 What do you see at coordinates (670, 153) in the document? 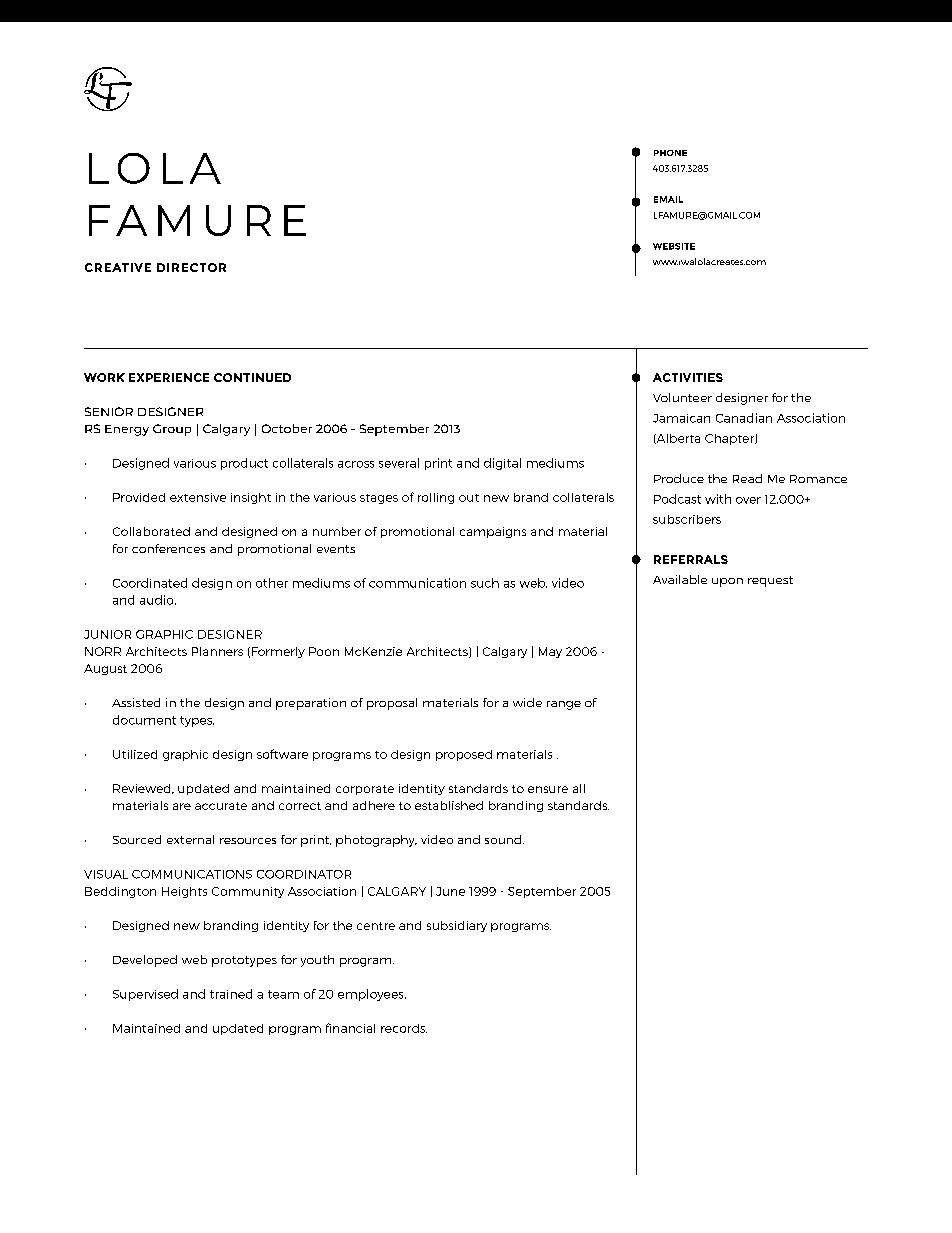
I see `PHONE` at bounding box center [670, 153].
